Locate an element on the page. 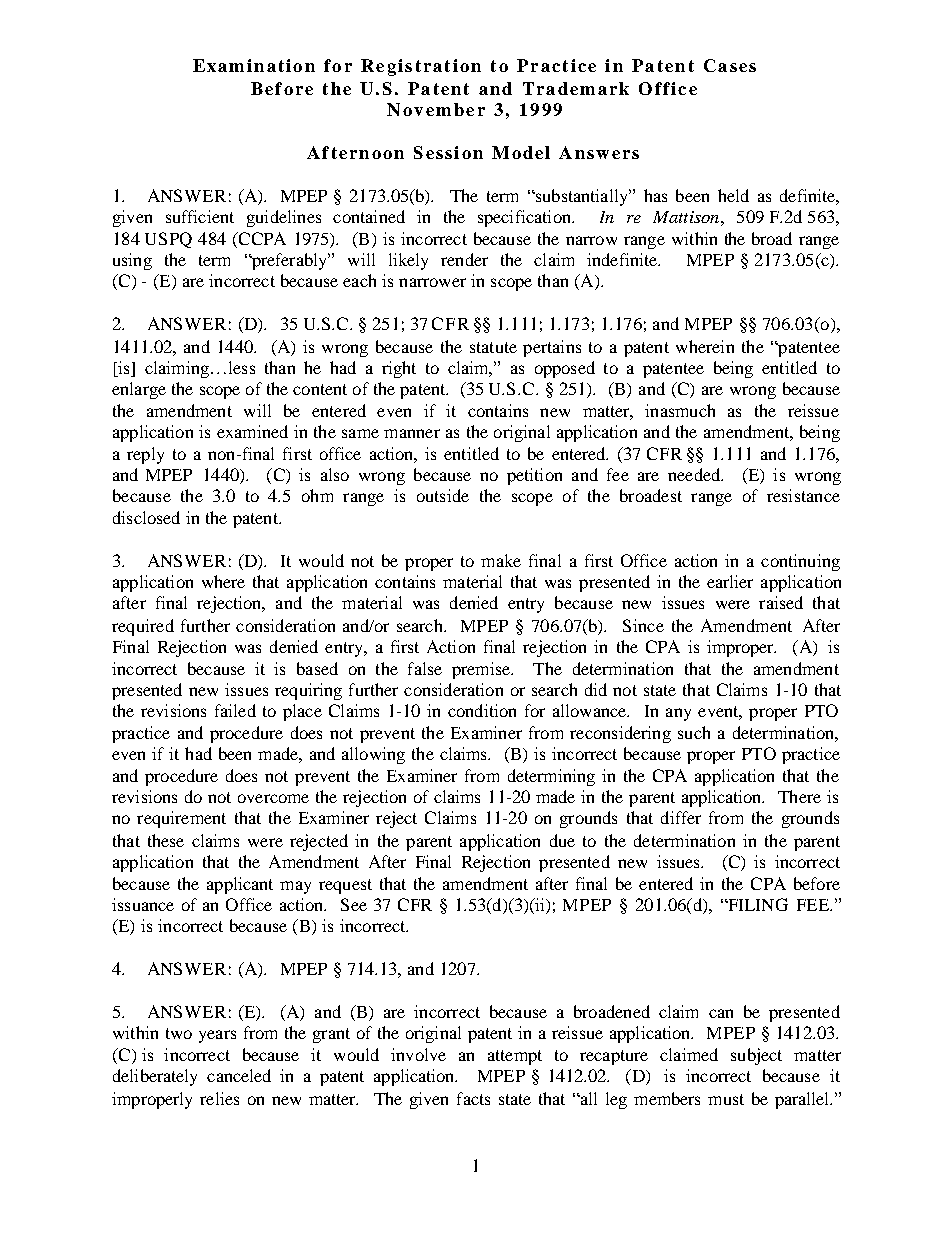 This page has height=1233, width=952. canceled is located at coordinates (239, 1075).
